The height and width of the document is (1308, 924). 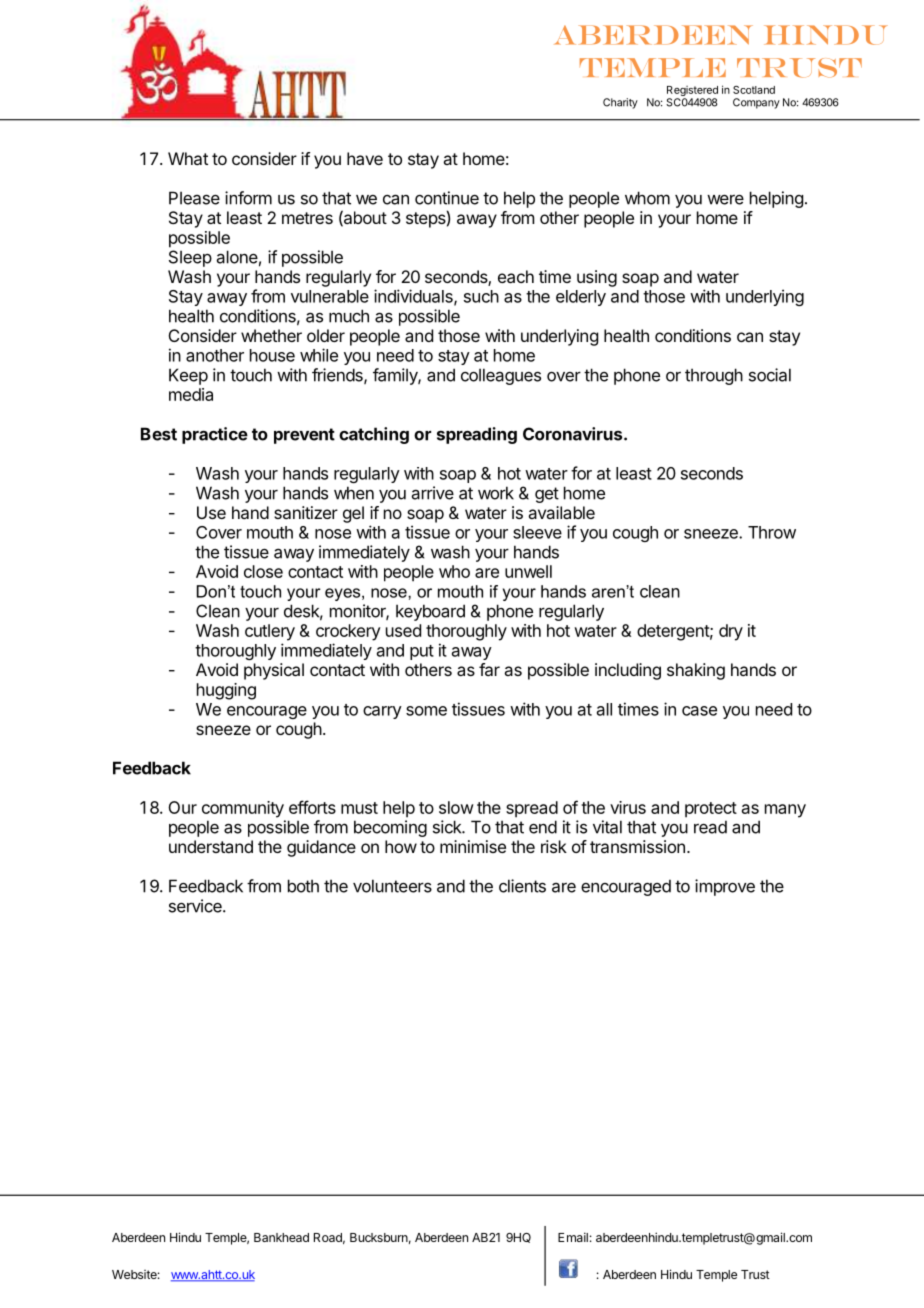 I want to click on shaking, so click(x=696, y=671).
